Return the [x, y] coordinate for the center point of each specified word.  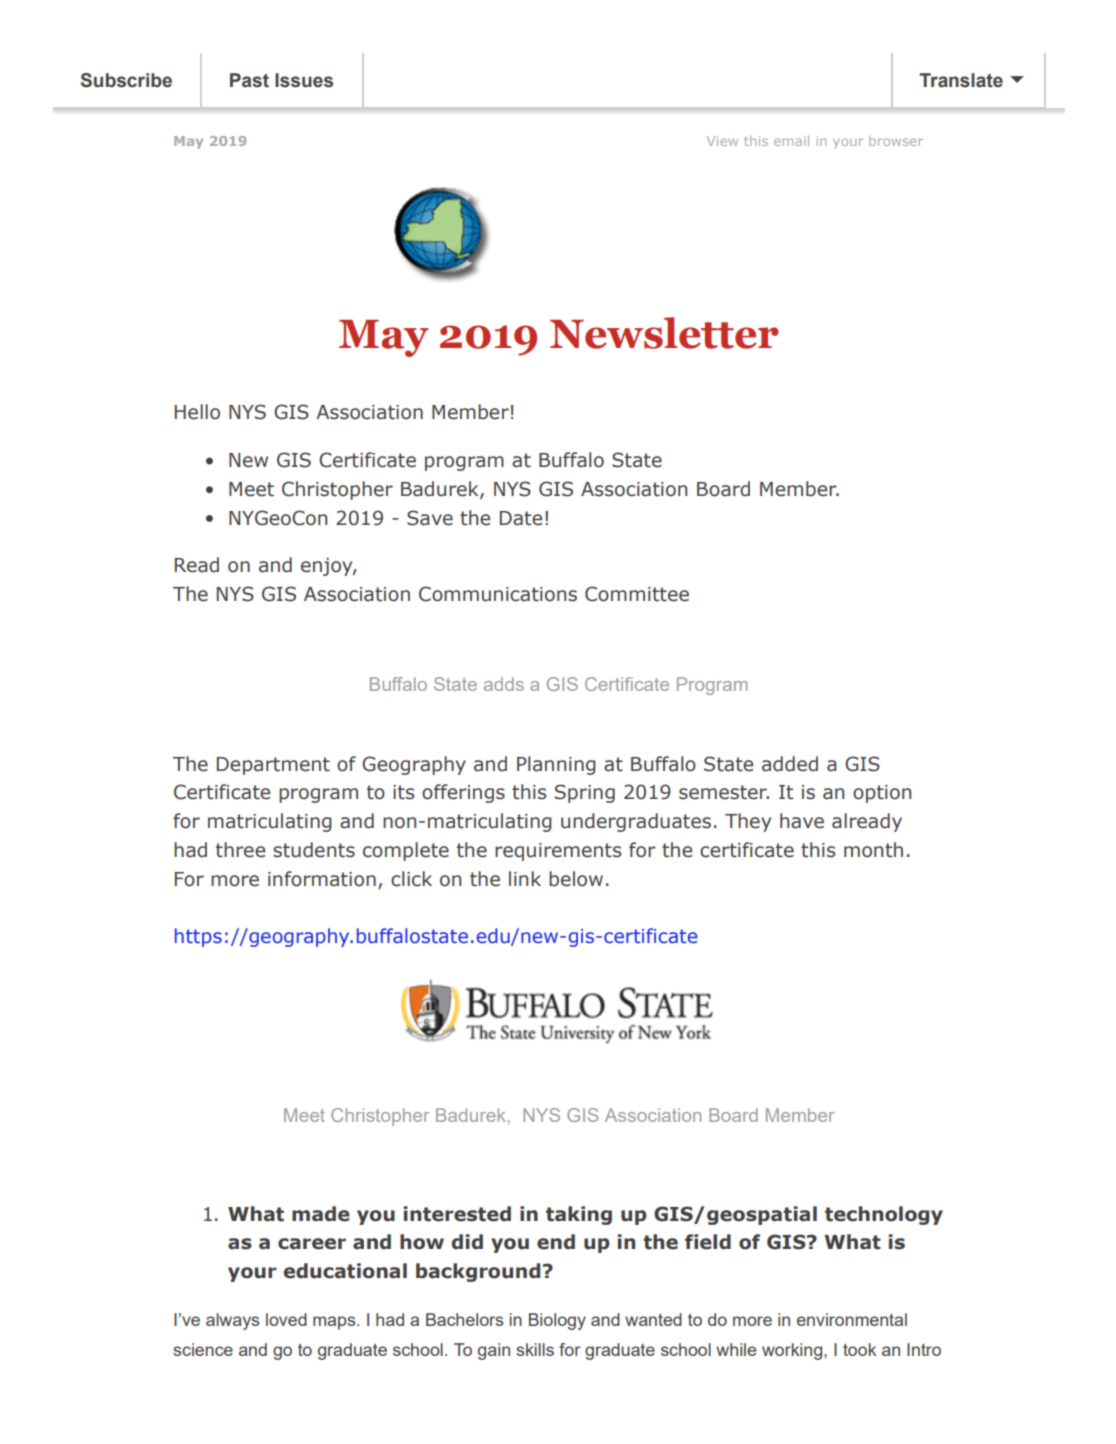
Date [521, 518]
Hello [197, 412]
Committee [637, 594]
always [232, 1321]
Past [249, 80]
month [873, 850]
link [525, 878]
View [722, 141]
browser [896, 141]
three [240, 850]
